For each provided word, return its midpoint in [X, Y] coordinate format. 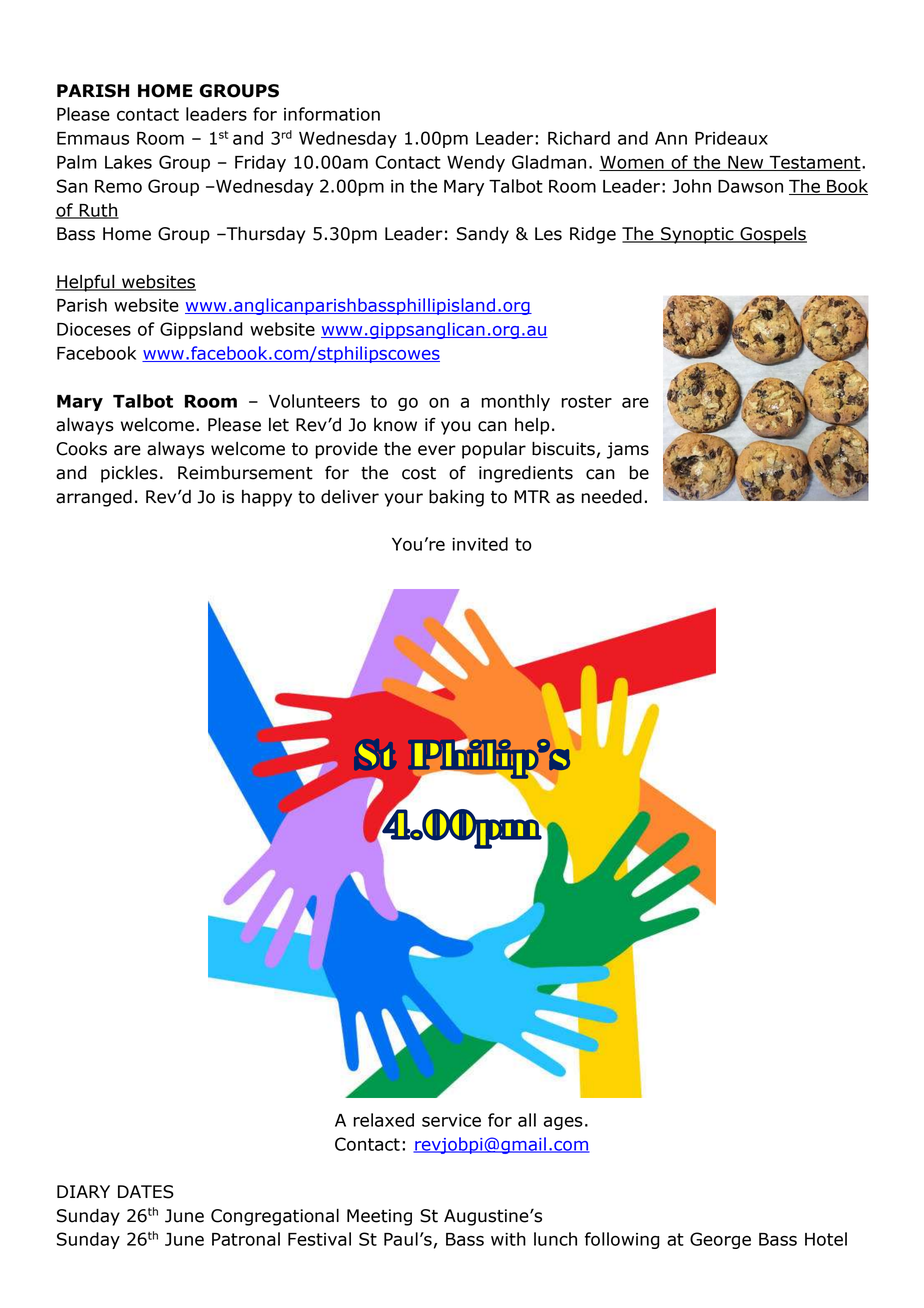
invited [480, 544]
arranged [94, 498]
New [746, 163]
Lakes [128, 162]
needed [611, 496]
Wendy [476, 163]
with [508, 1239]
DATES [146, 1192]
